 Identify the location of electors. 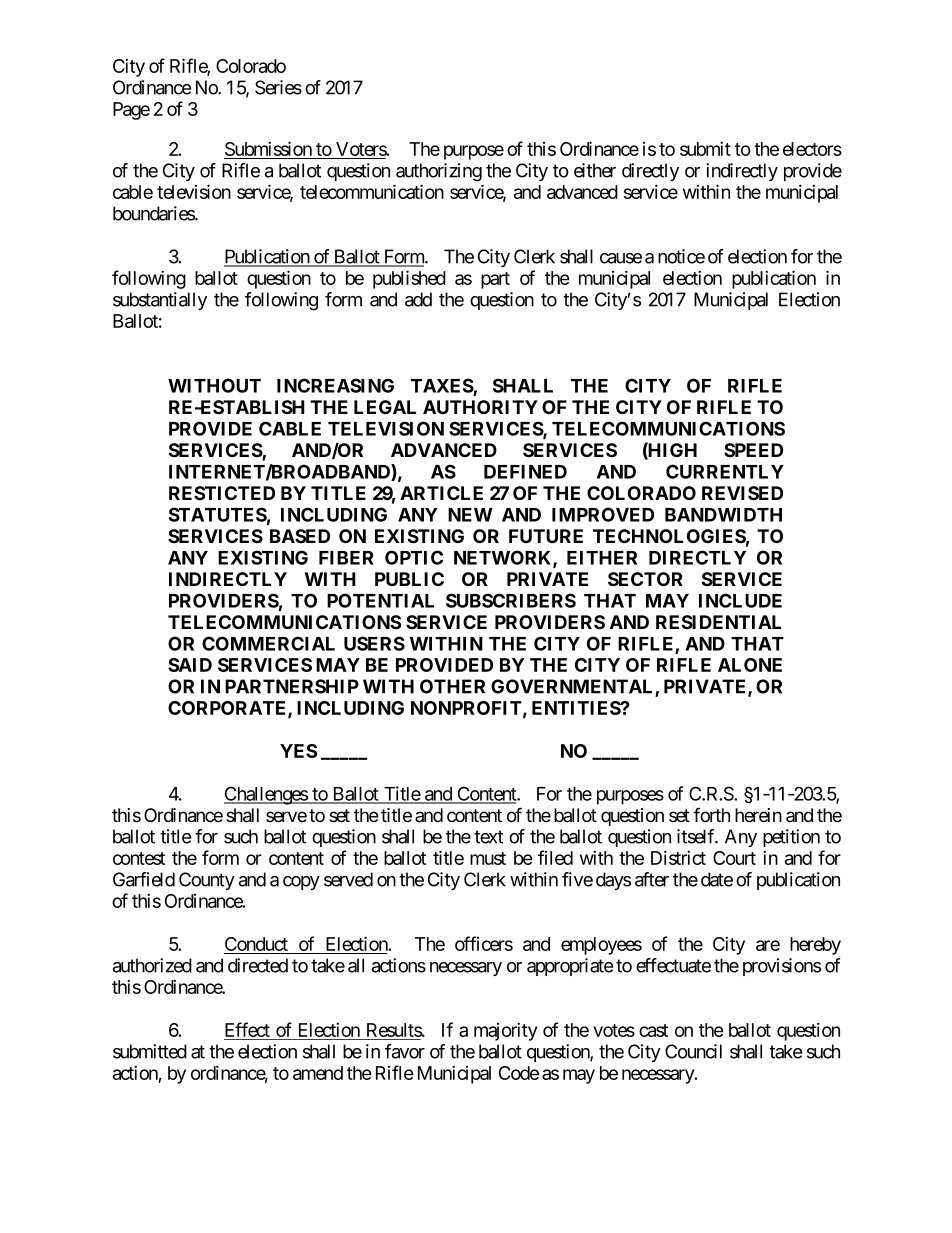
(812, 149).
